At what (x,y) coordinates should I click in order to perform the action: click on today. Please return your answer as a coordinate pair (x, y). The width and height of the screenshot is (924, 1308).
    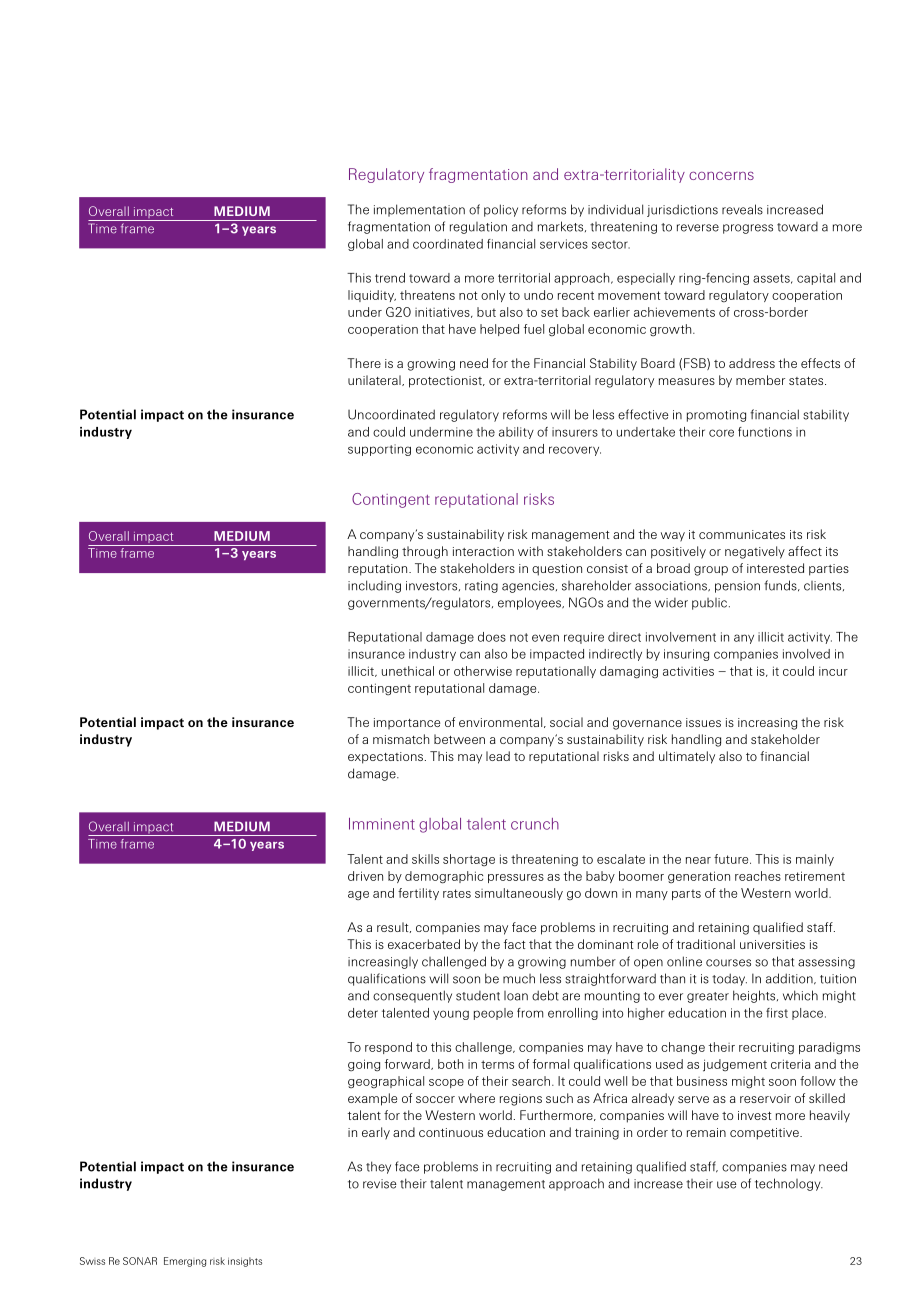
    Looking at the image, I should click on (729, 979).
